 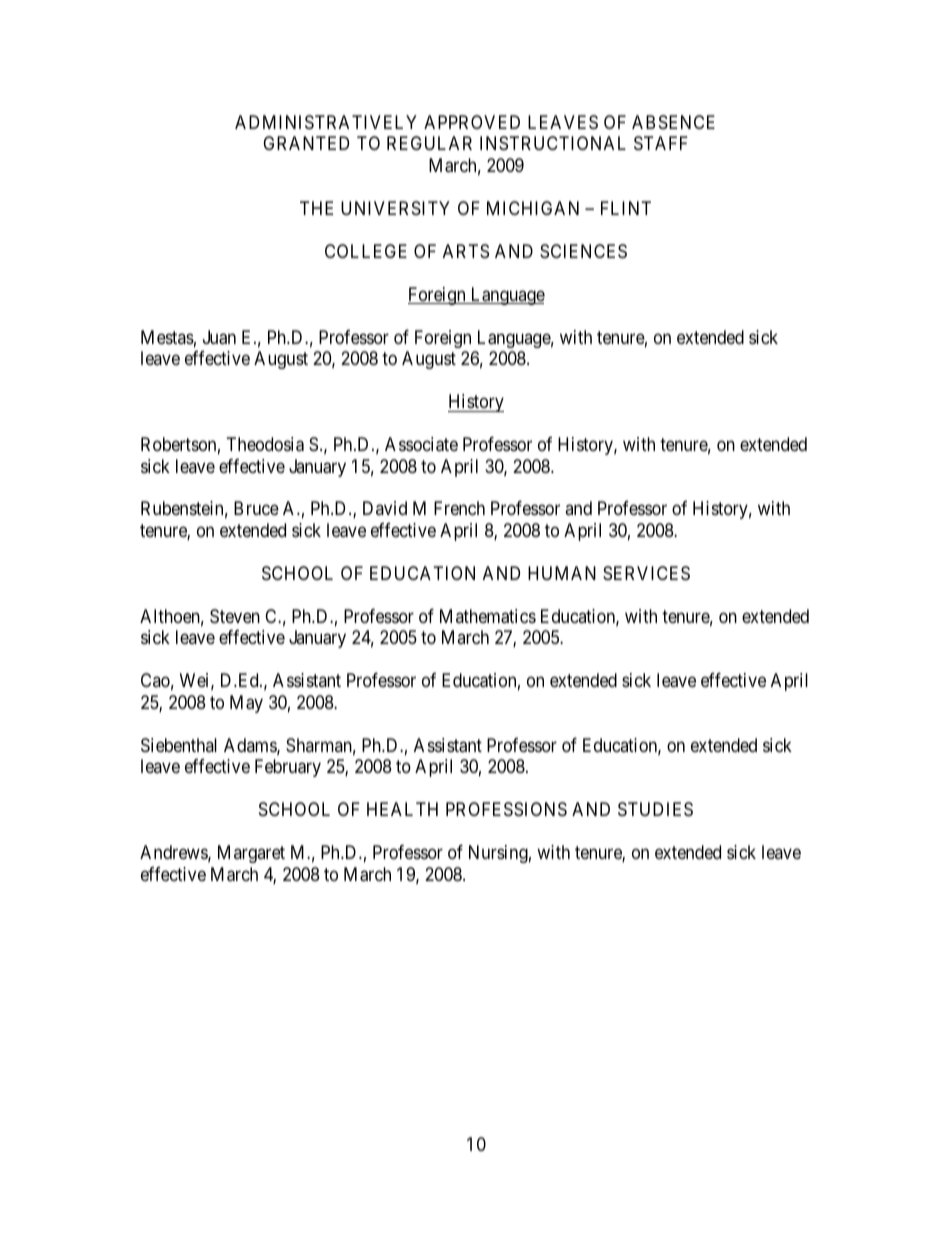 I want to click on Margaret, so click(x=251, y=854).
